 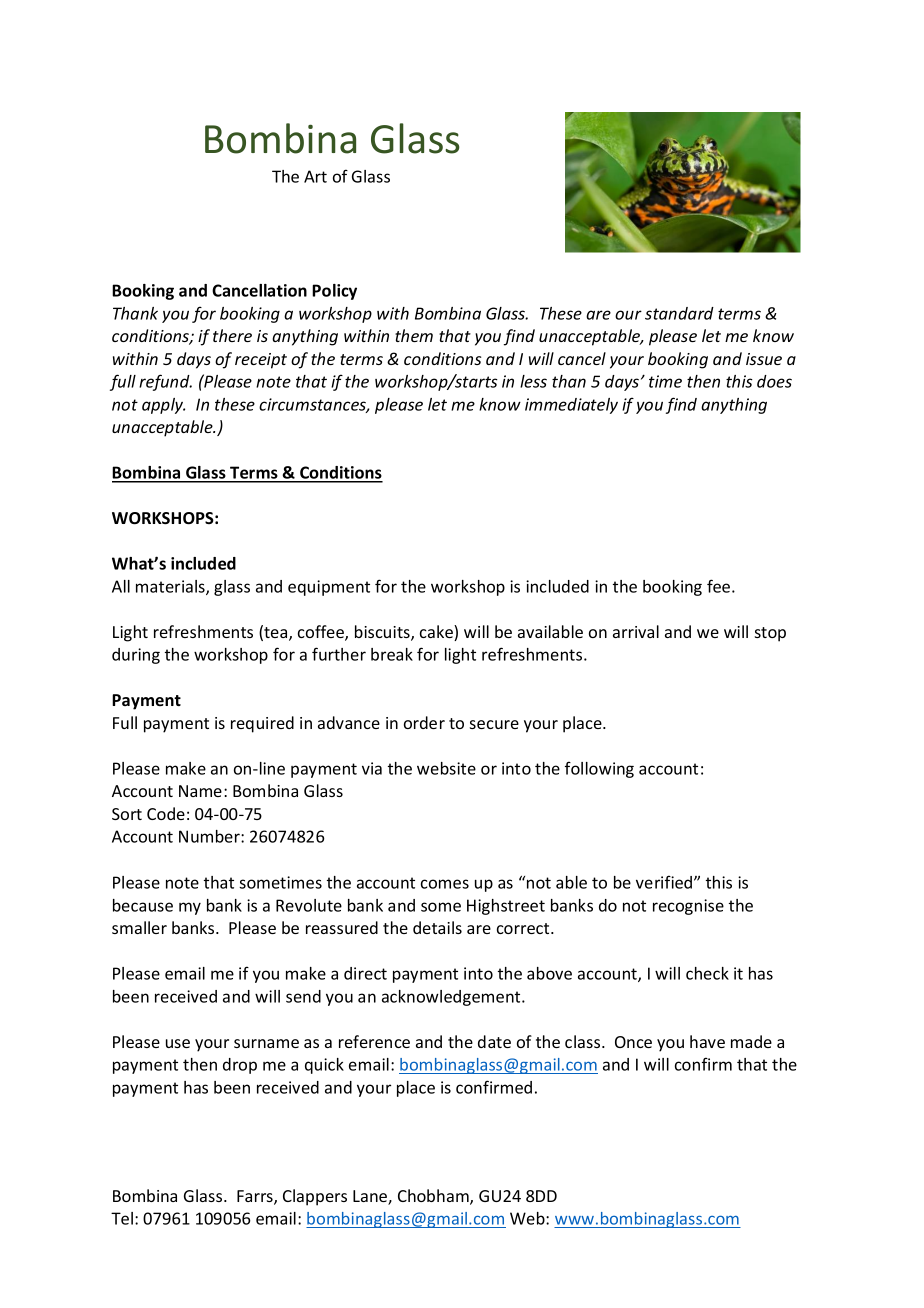 I want to click on them, so click(x=414, y=335).
